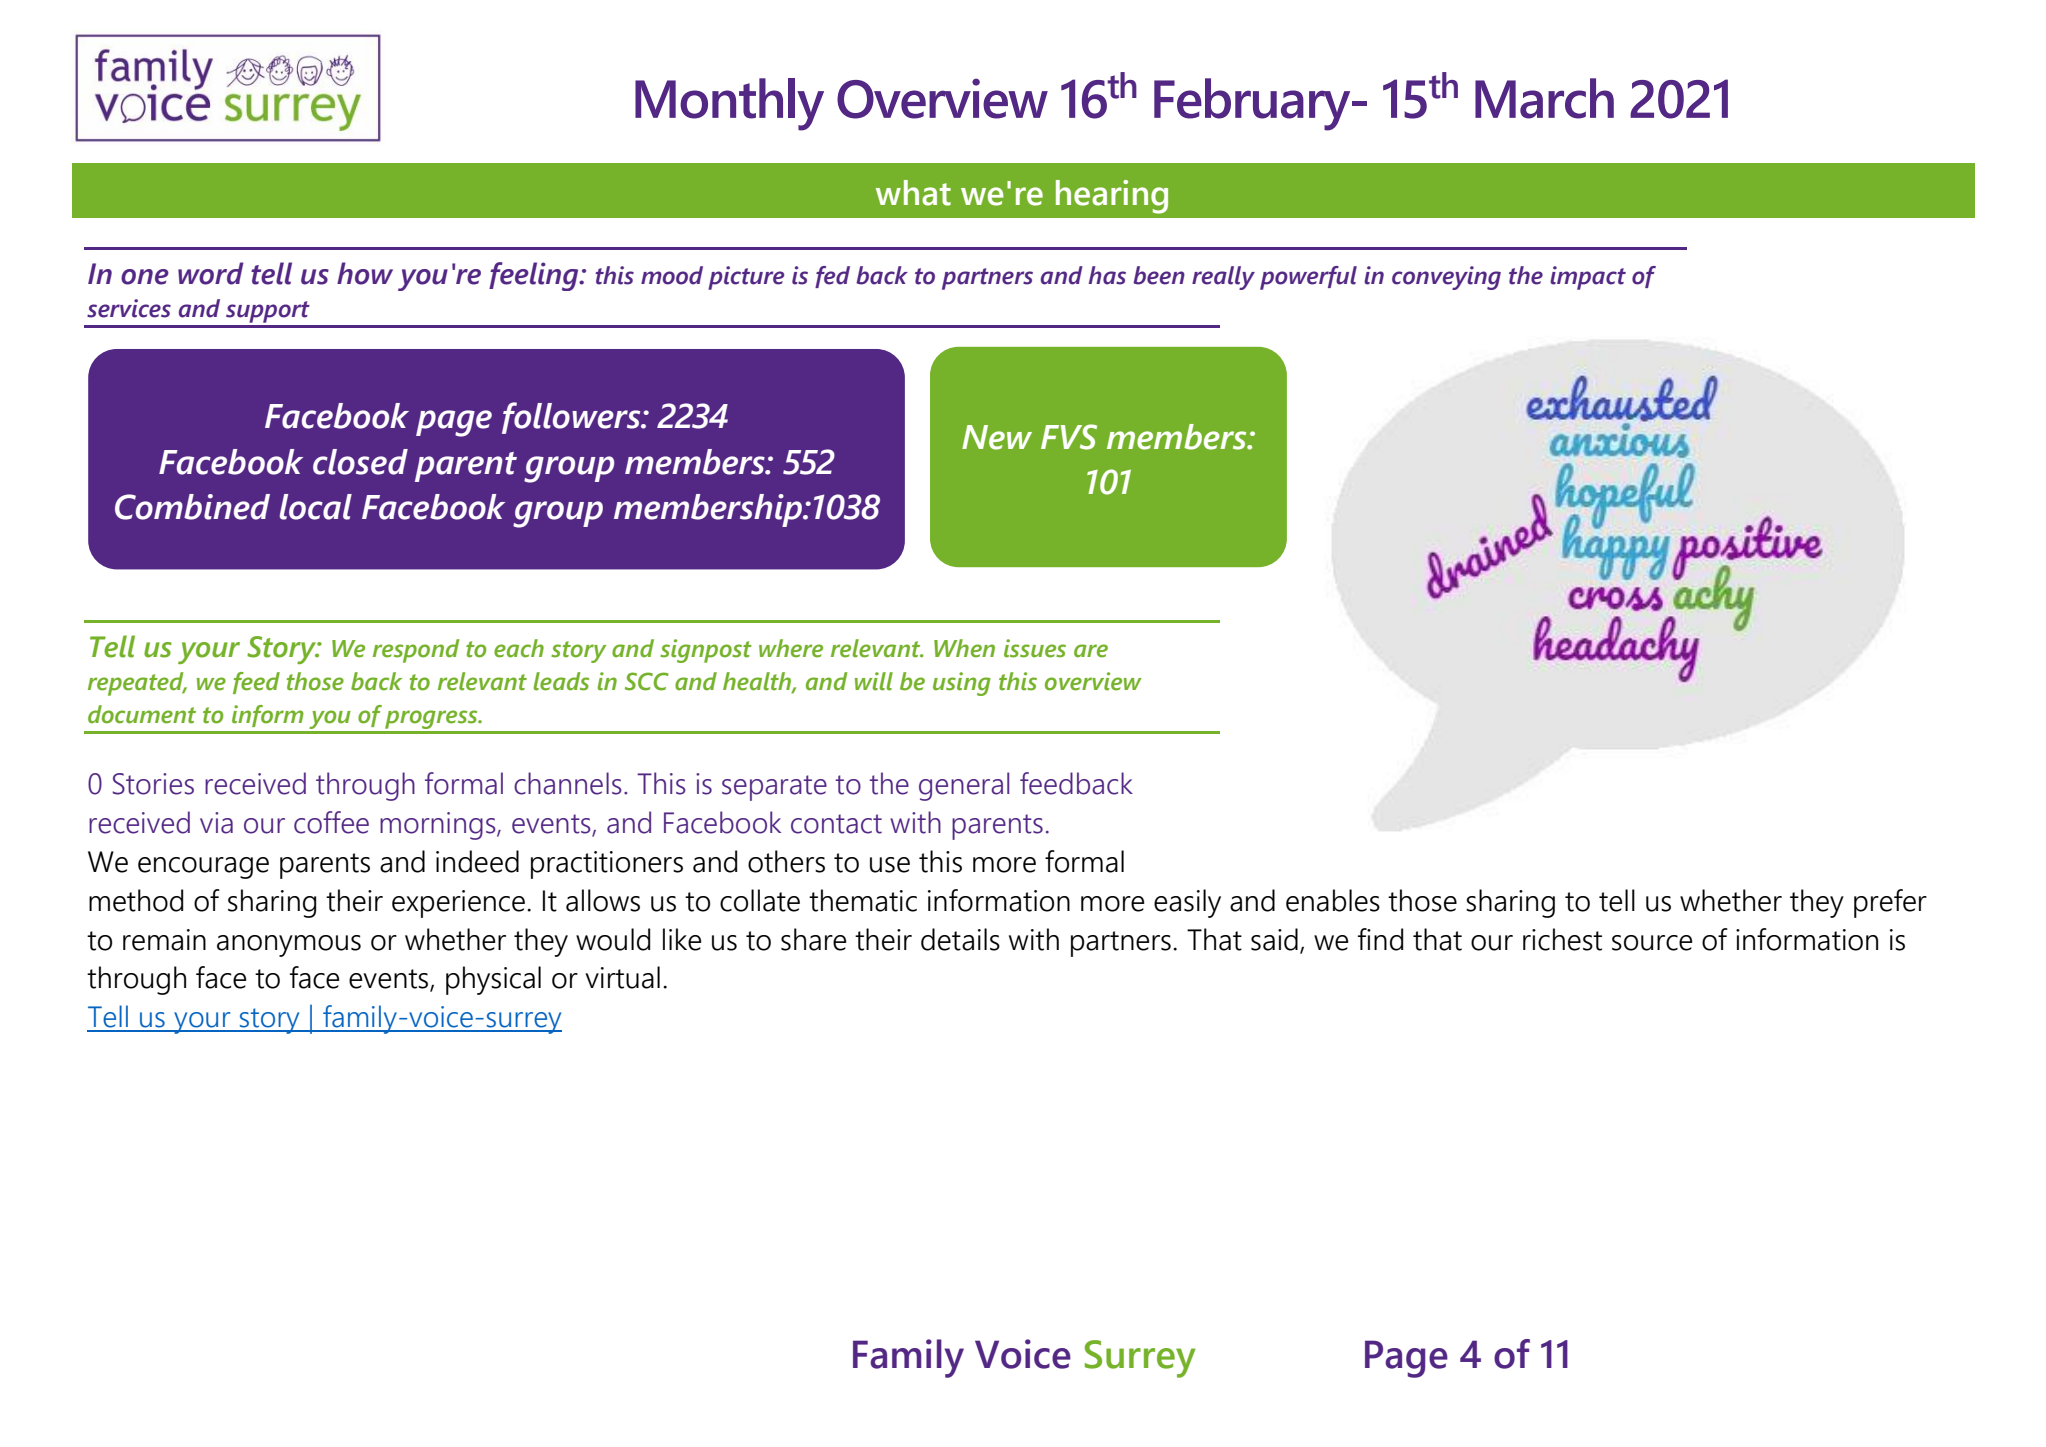 The height and width of the screenshot is (1447, 2046). Describe the element at coordinates (1544, 98) in the screenshot. I see `March` at that location.
